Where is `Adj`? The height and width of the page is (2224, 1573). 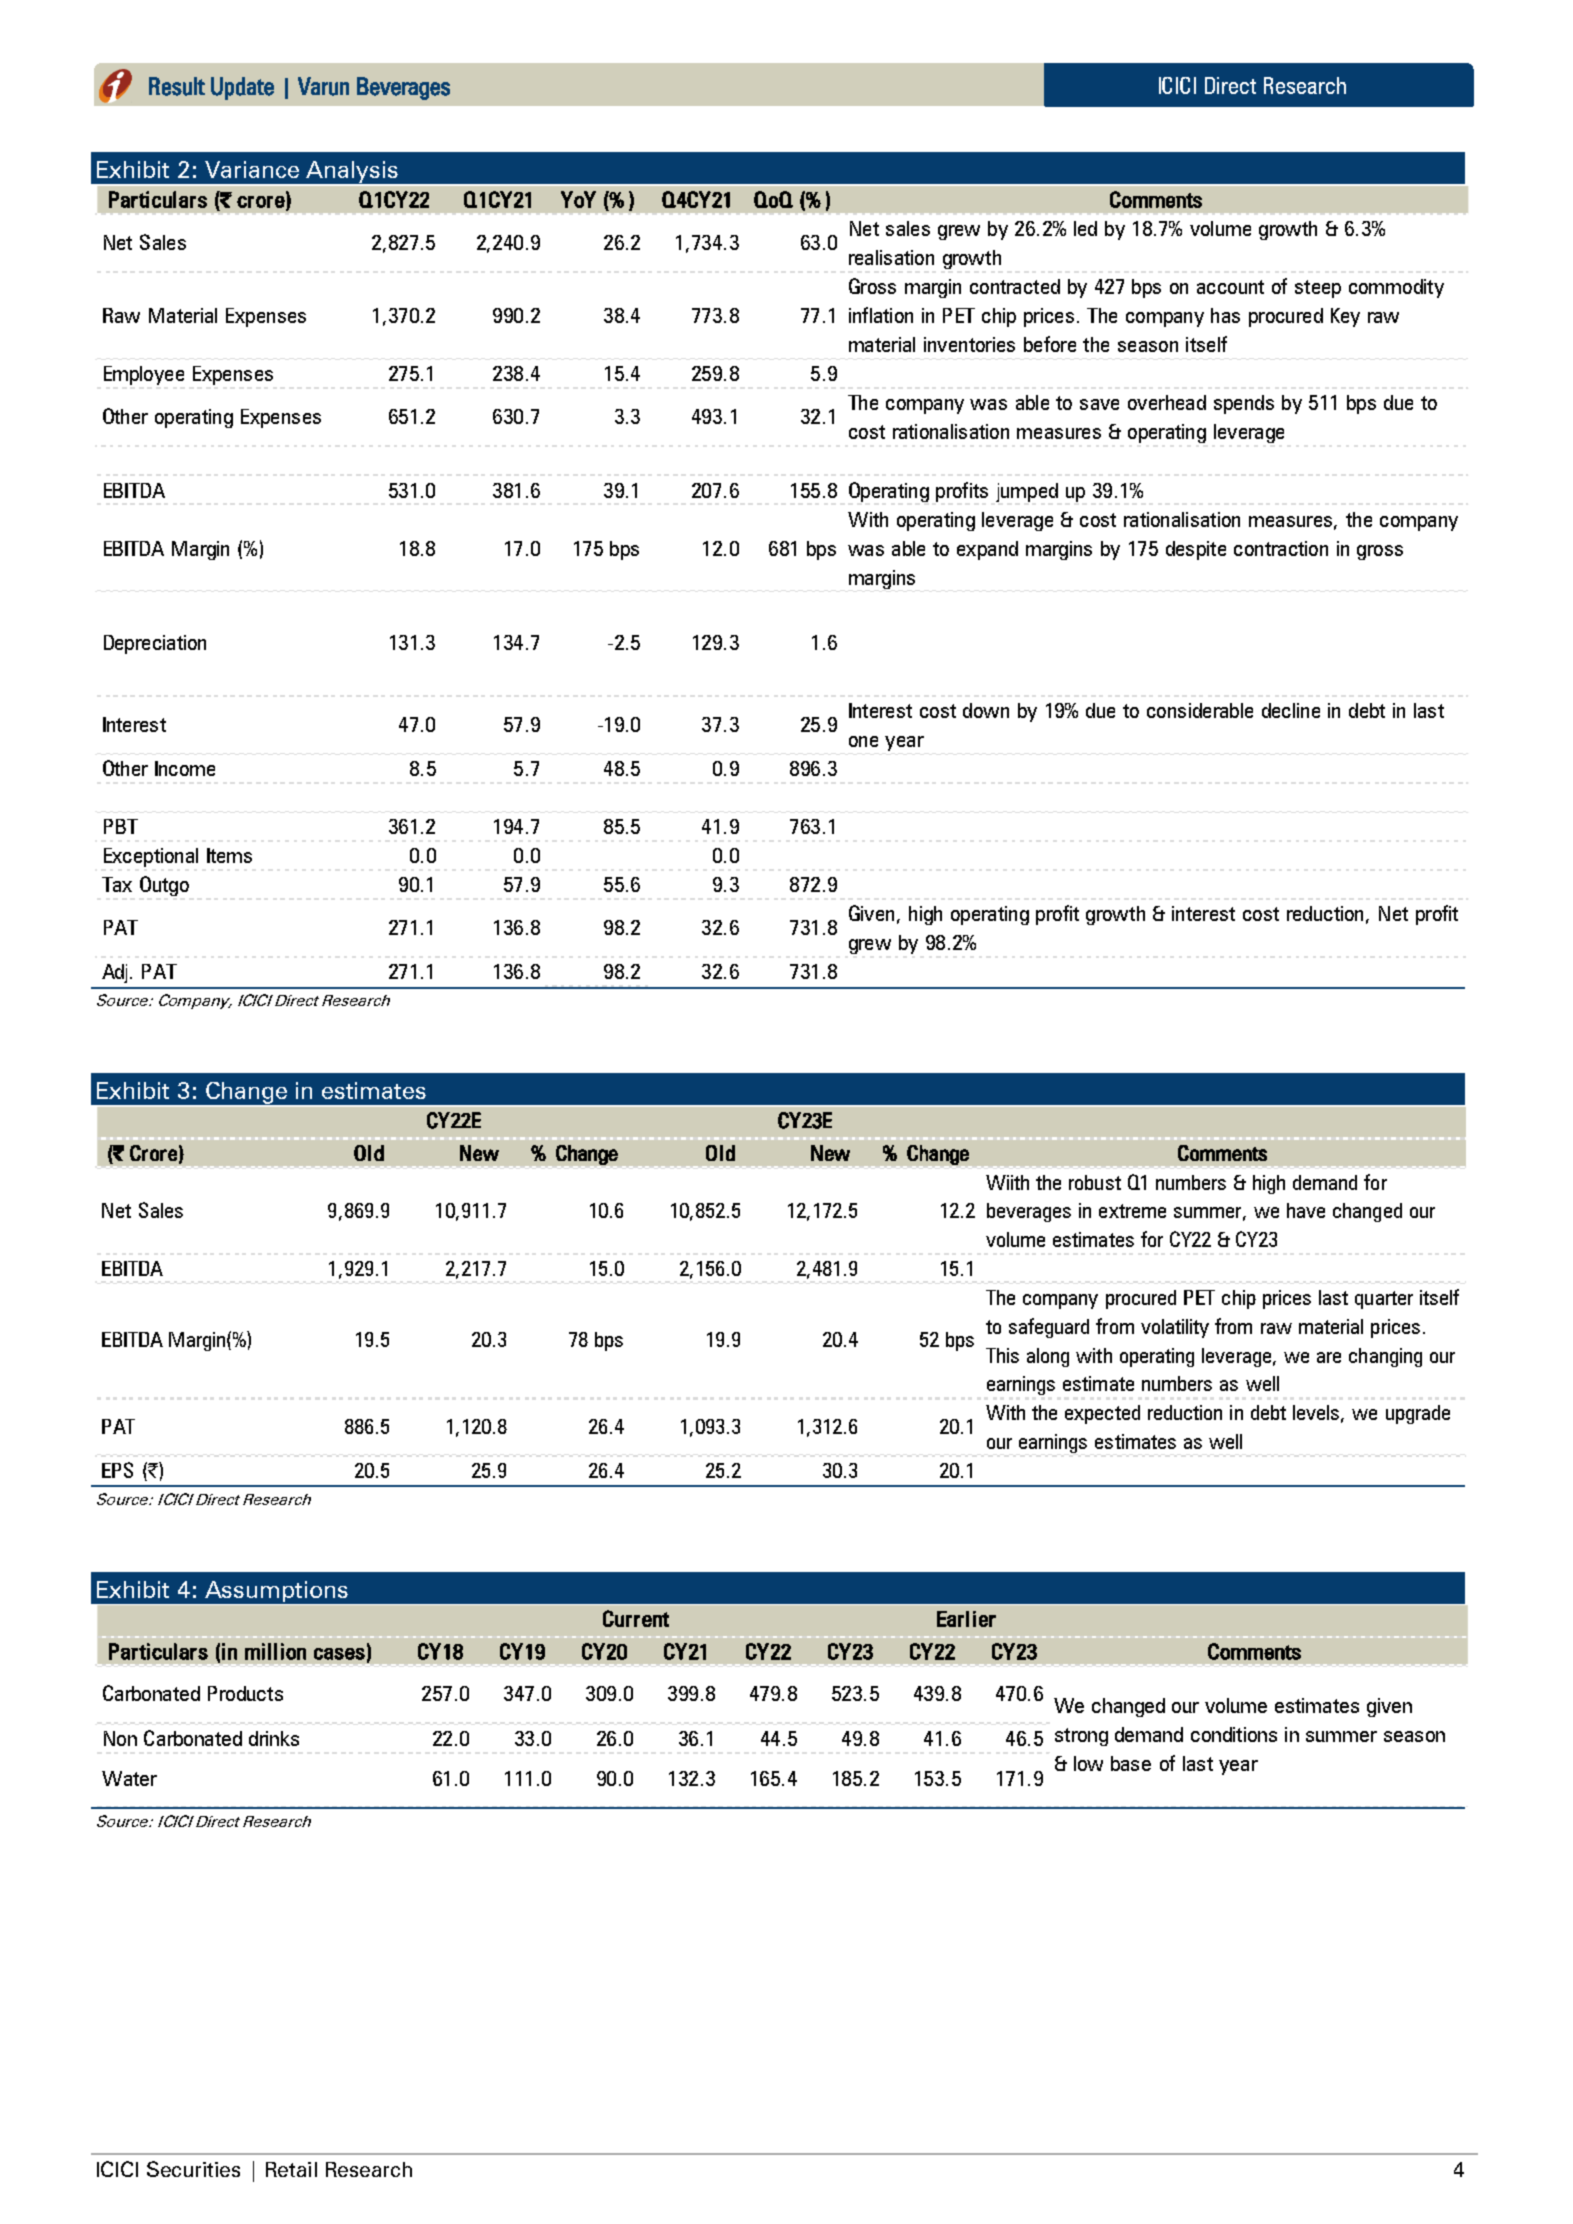
Adj is located at coordinates (114, 973).
